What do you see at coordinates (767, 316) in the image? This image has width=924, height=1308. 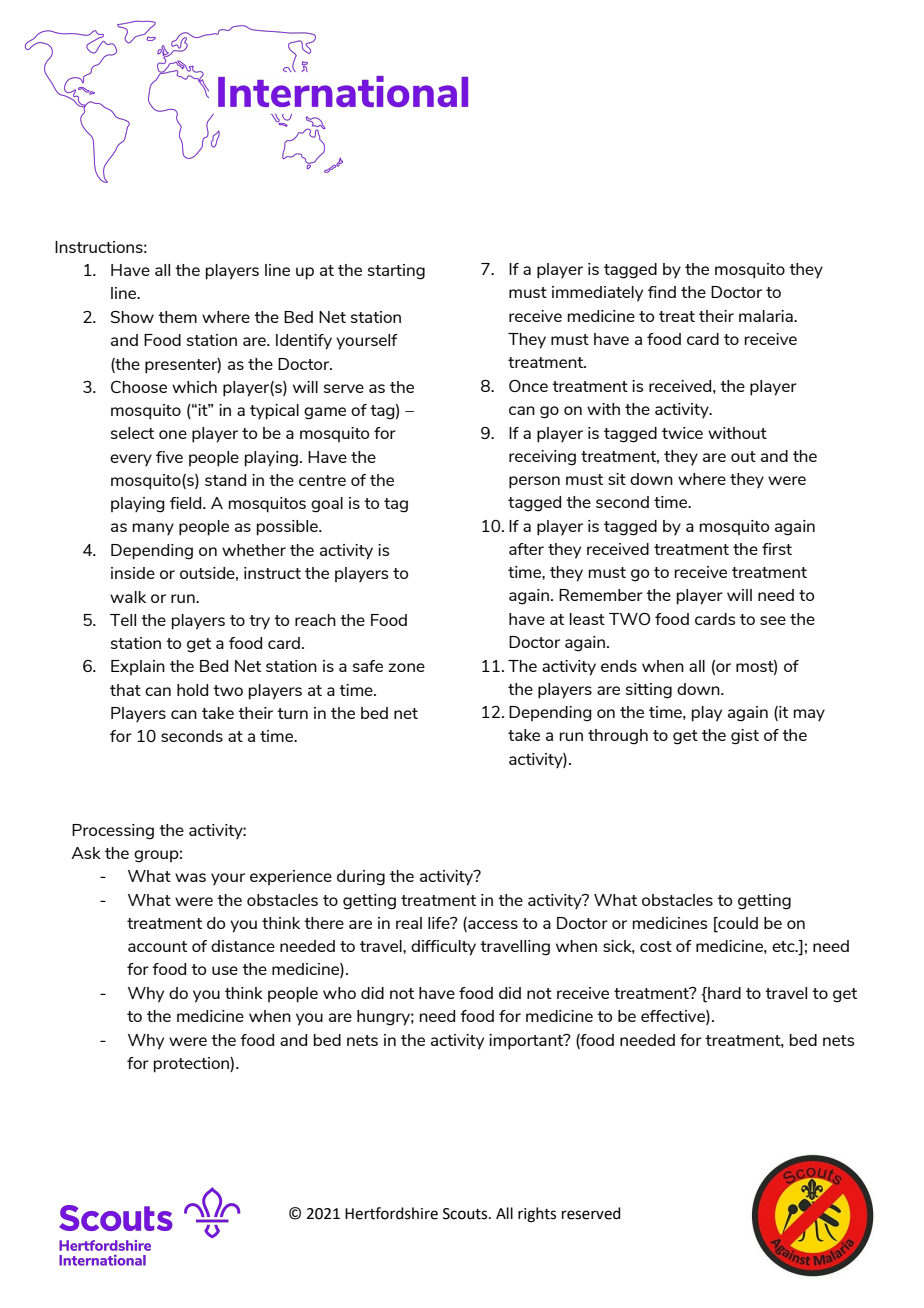 I see `malaria` at bounding box center [767, 316].
